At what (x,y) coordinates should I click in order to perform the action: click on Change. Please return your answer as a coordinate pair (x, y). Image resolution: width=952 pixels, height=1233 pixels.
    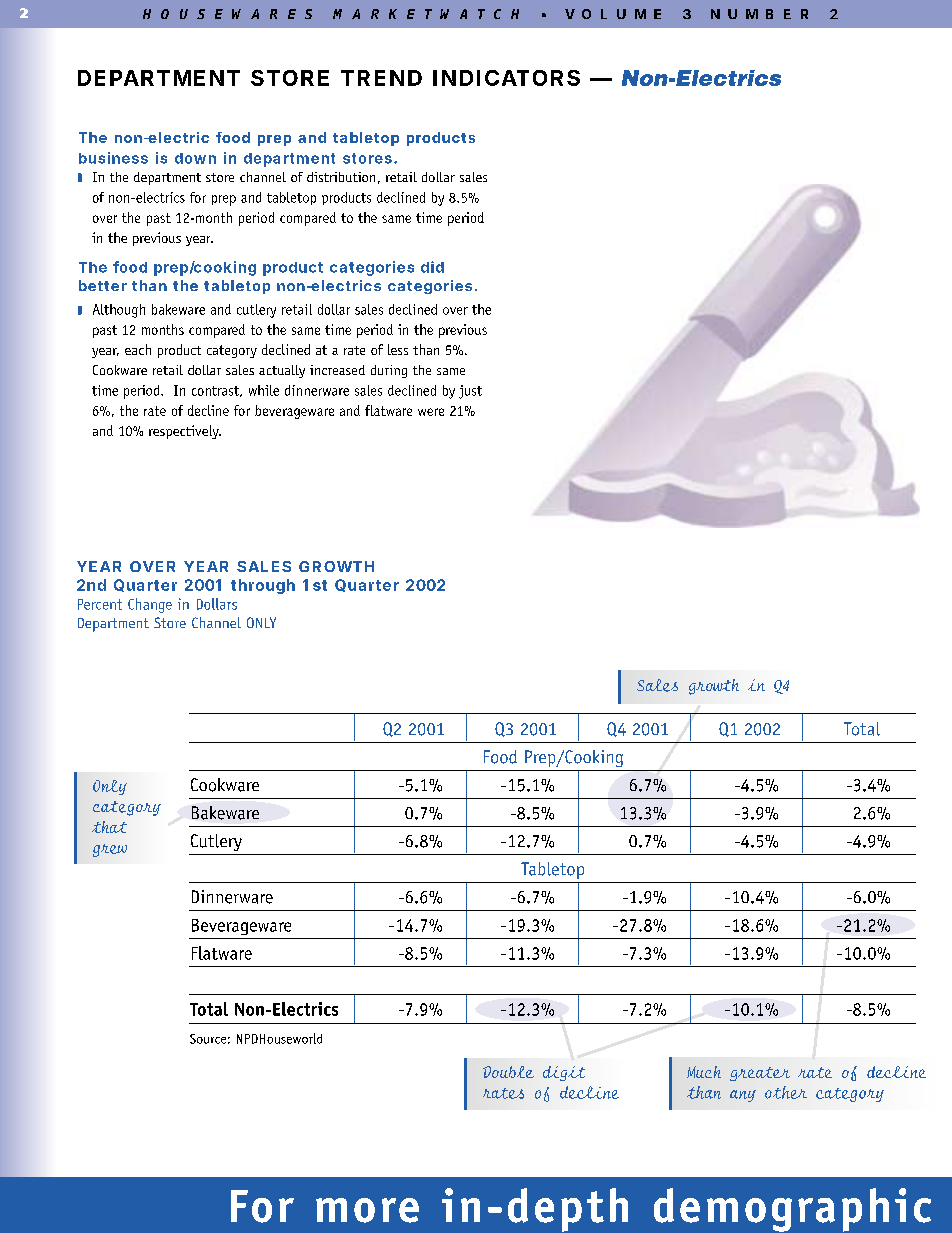
    Looking at the image, I should click on (150, 605).
